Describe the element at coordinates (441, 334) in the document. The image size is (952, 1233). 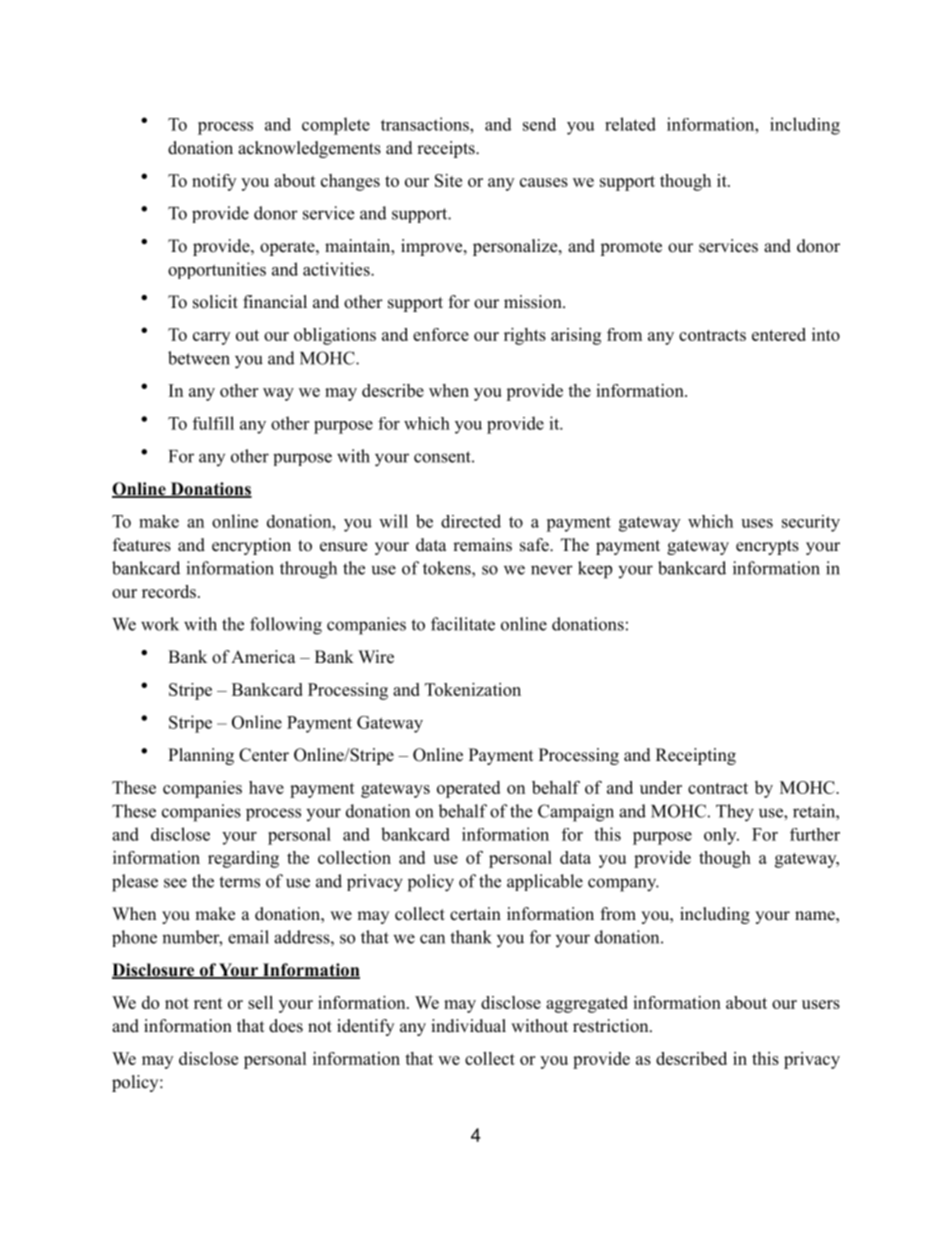
I see `enforce` at that location.
